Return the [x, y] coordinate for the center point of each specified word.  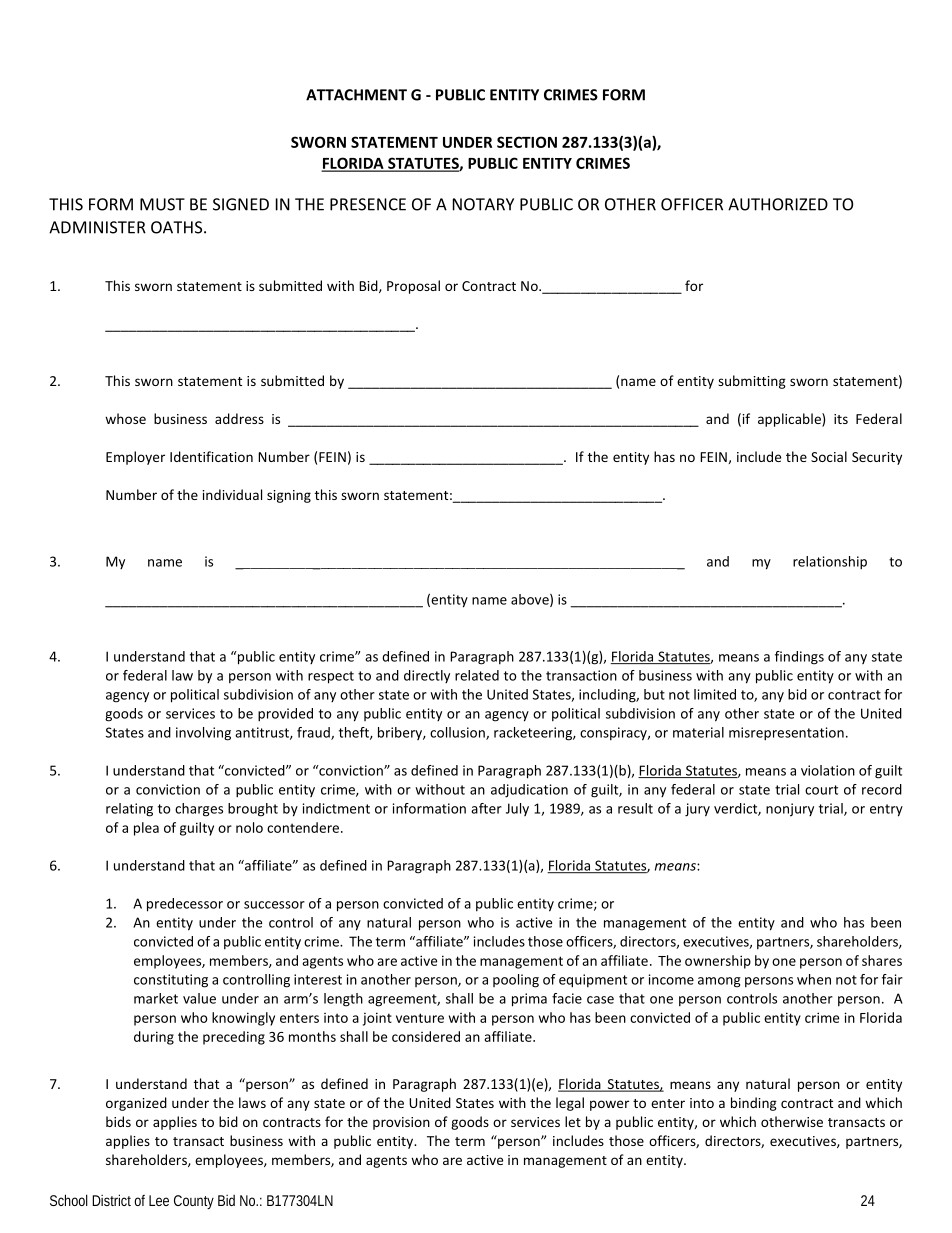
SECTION [527, 142]
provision [401, 1123]
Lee [159, 1200]
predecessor [185, 905]
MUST [162, 204]
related [477, 675]
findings [799, 658]
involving [203, 734]
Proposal [413, 287]
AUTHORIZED [778, 204]
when [814, 979]
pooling [516, 981]
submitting [752, 382]
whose [125, 418]
